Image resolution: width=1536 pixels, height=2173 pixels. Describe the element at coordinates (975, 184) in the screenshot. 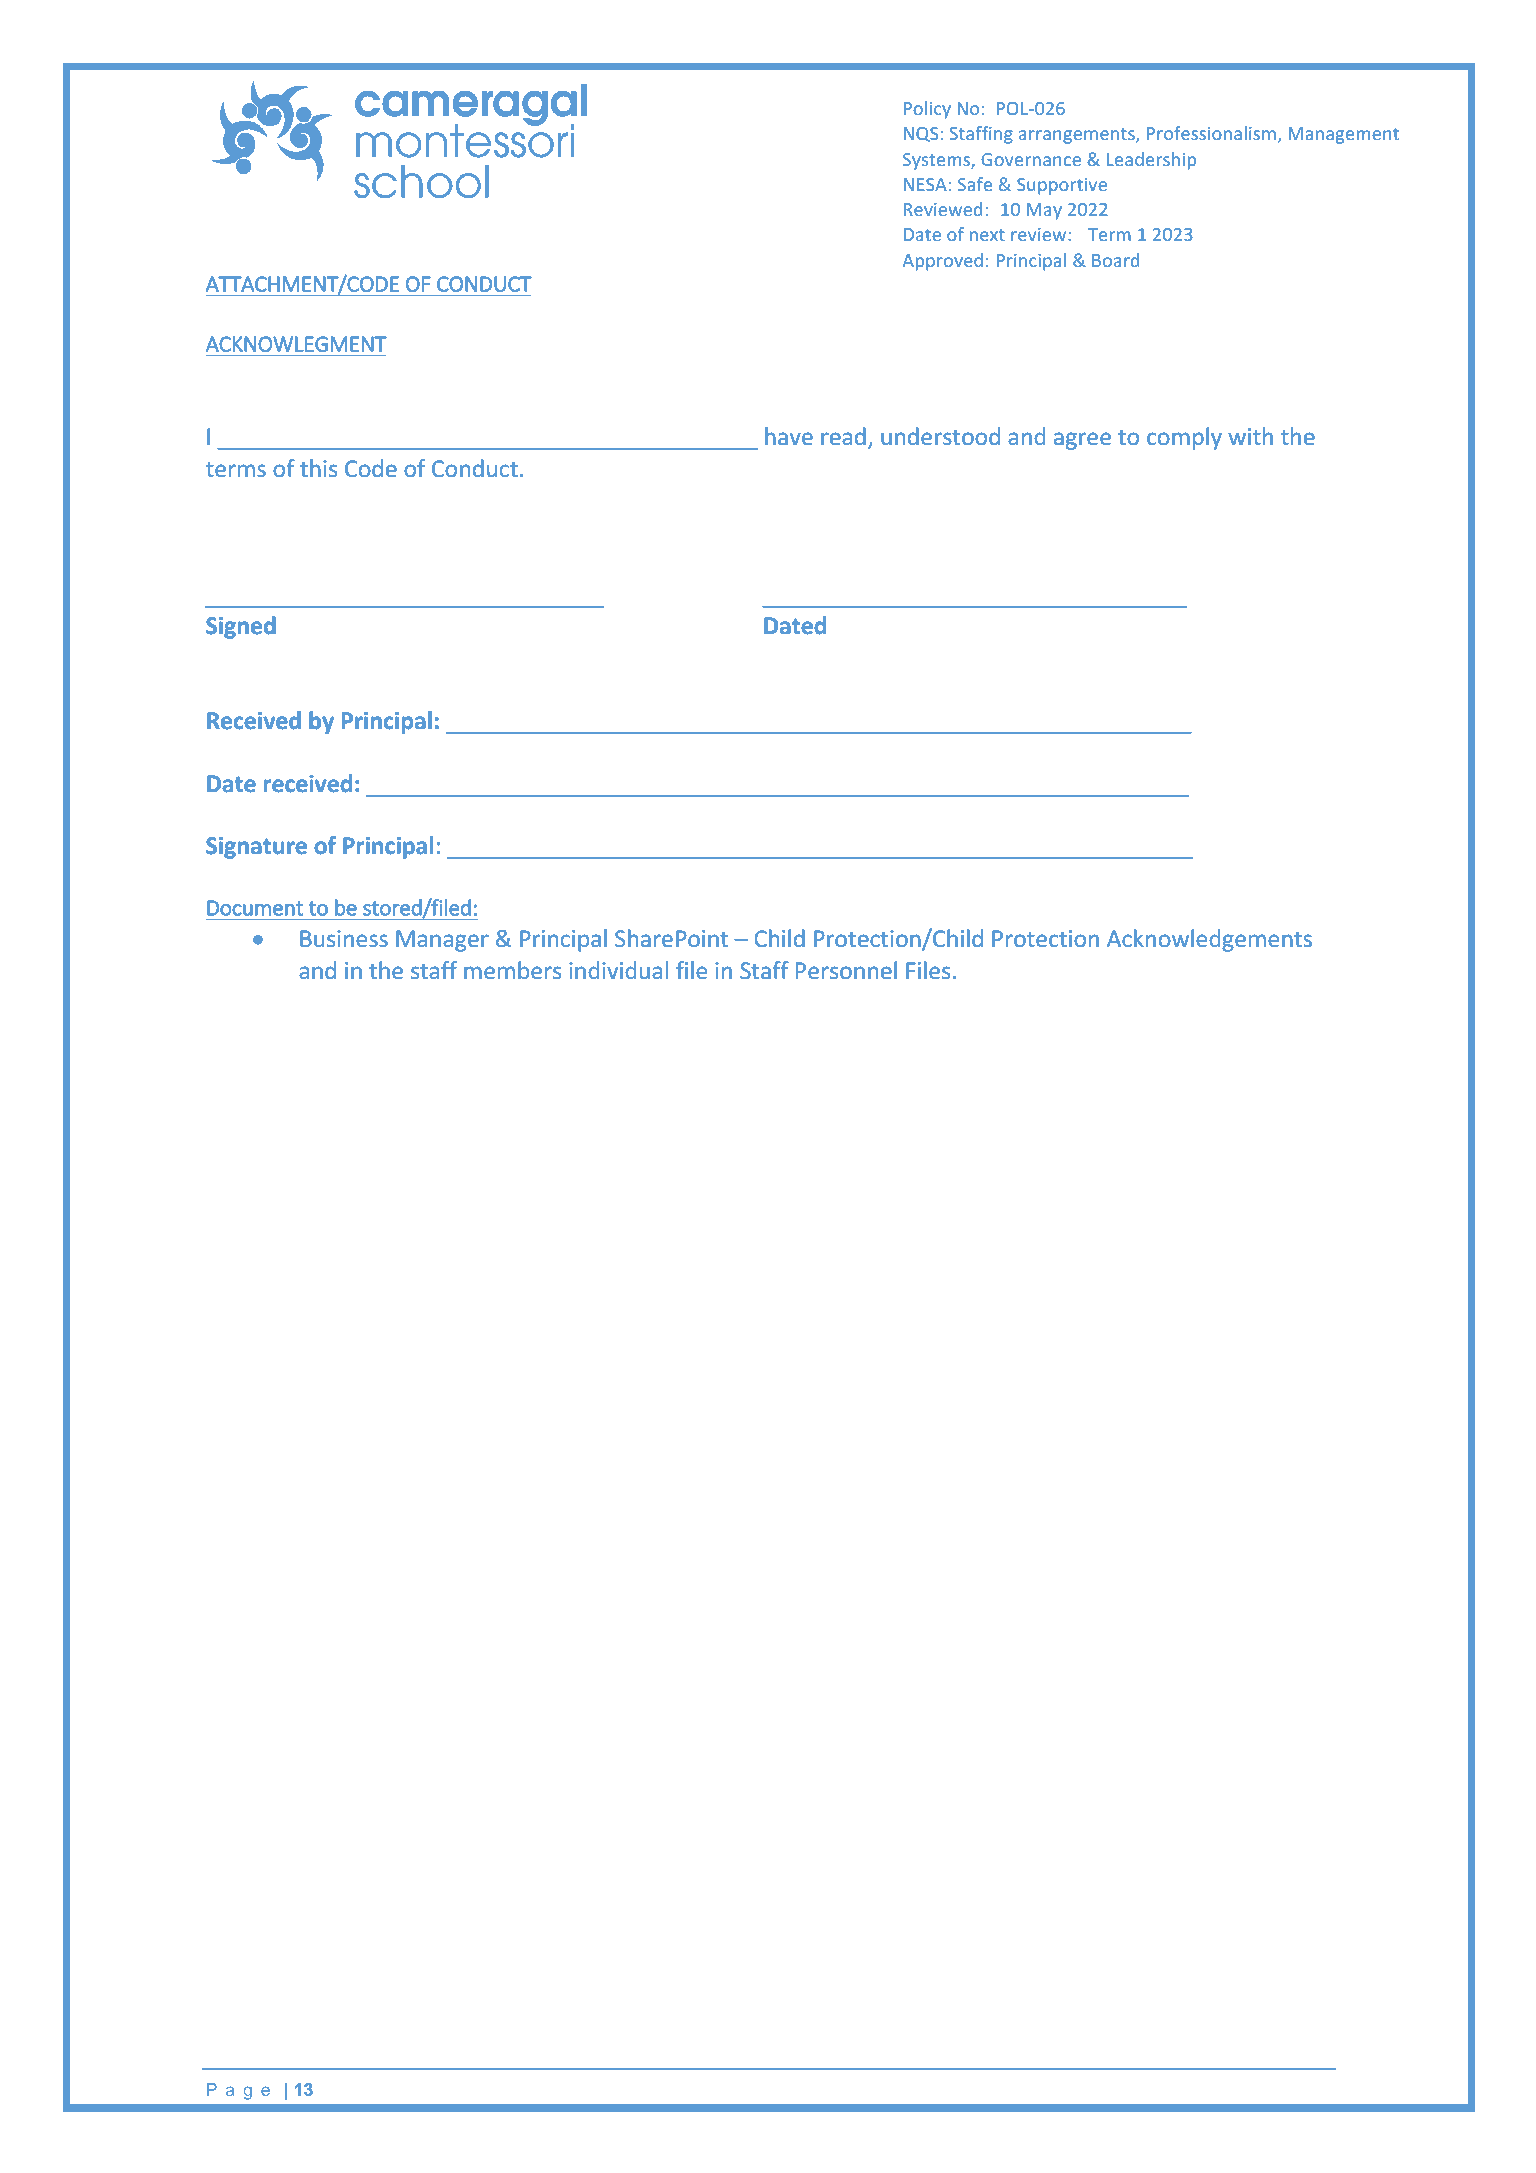

I see `Safe` at that location.
